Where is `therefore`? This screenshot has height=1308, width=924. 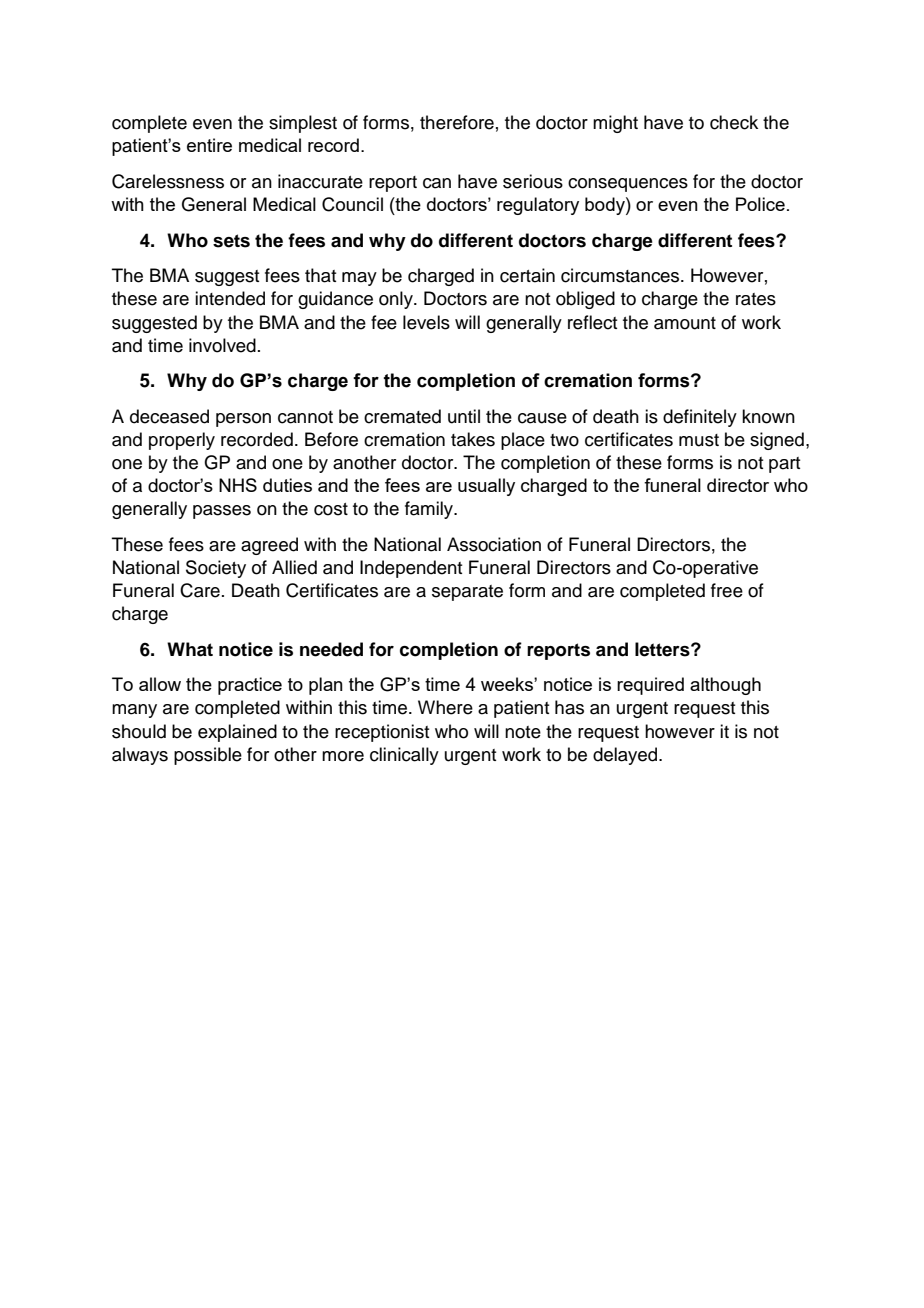 therefore is located at coordinates (457, 122).
